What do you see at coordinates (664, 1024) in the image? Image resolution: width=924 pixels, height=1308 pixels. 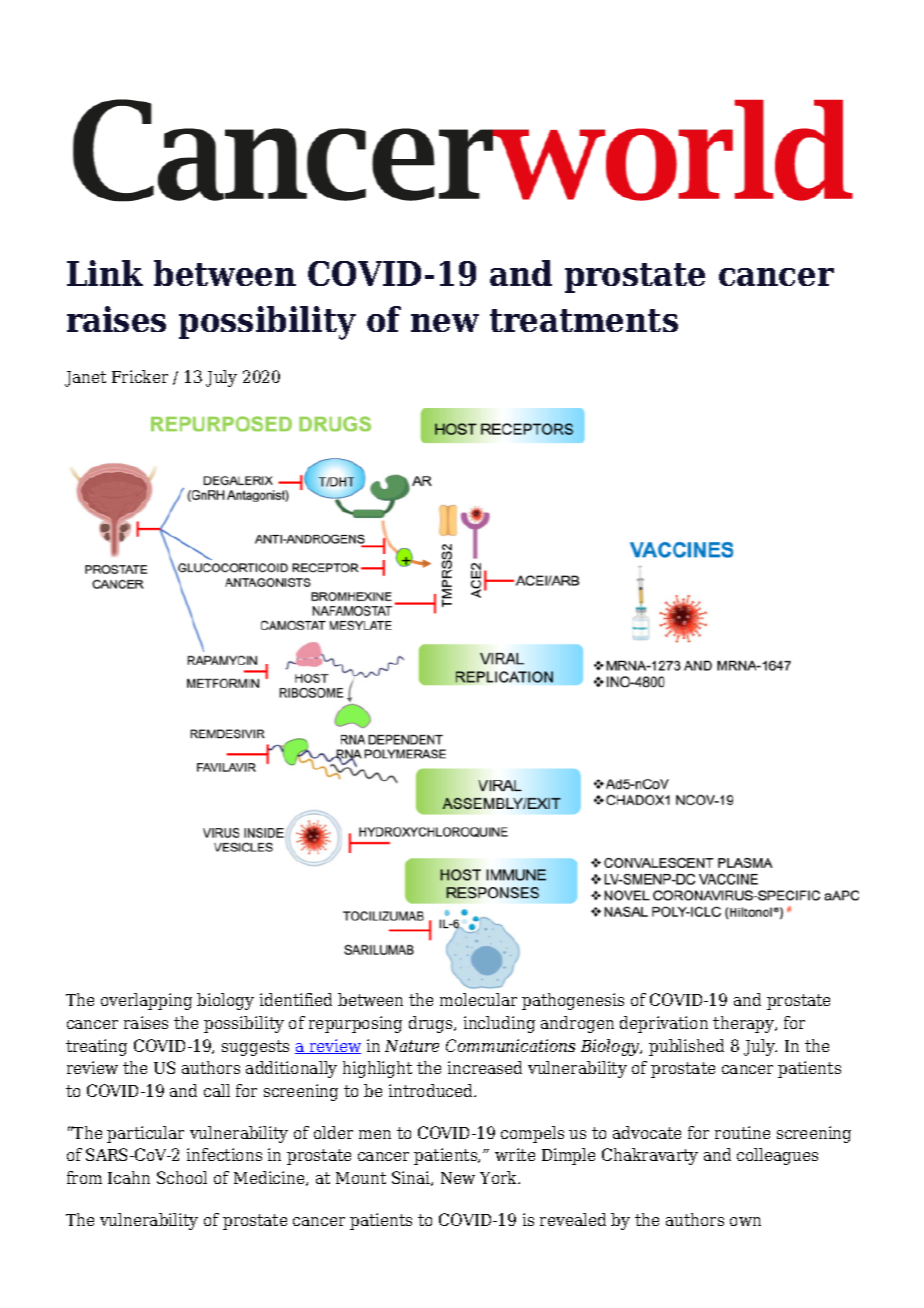 I see `deprivation` at bounding box center [664, 1024].
